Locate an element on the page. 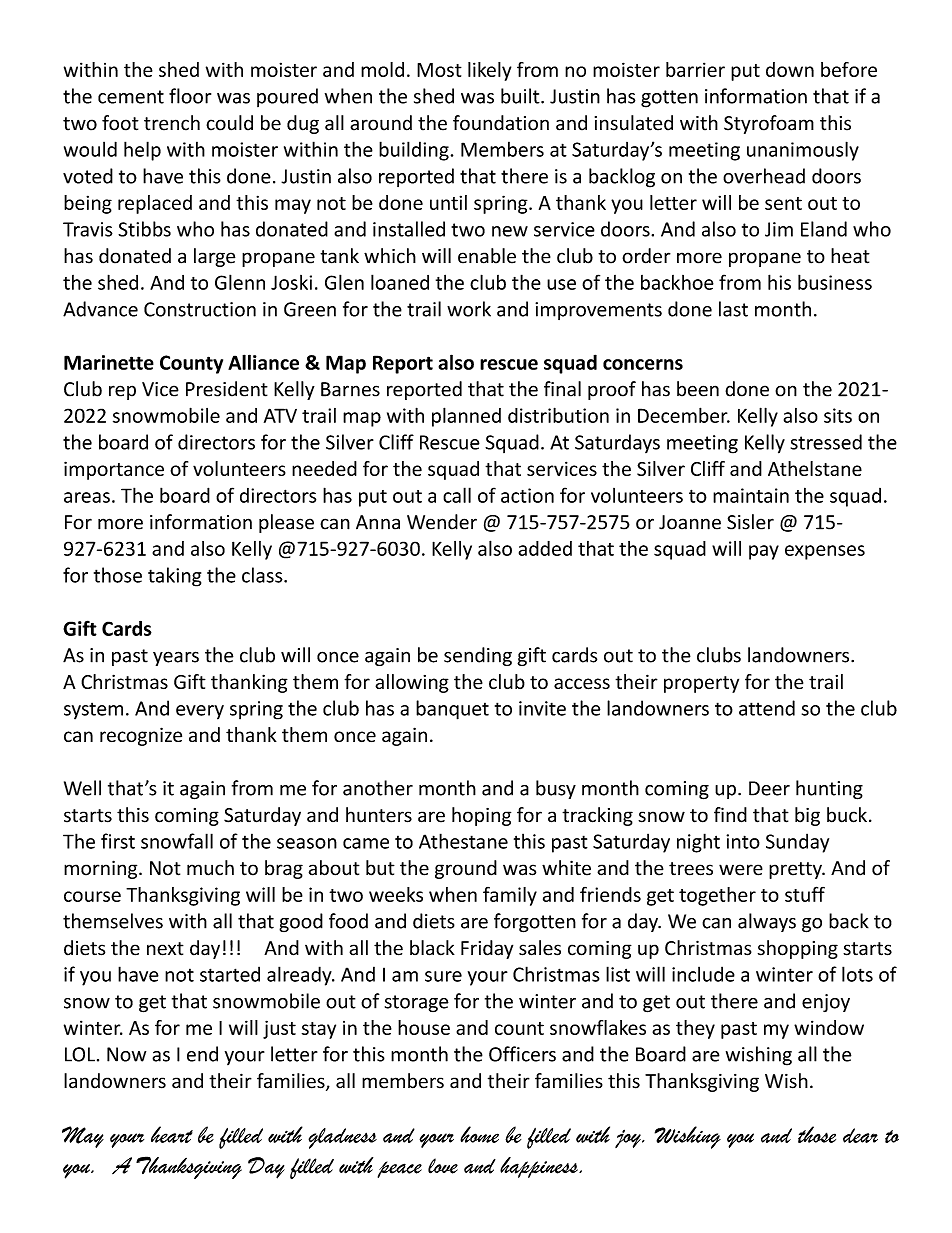 This page has height=1233, width=952. heart is located at coordinates (172, 1134).
